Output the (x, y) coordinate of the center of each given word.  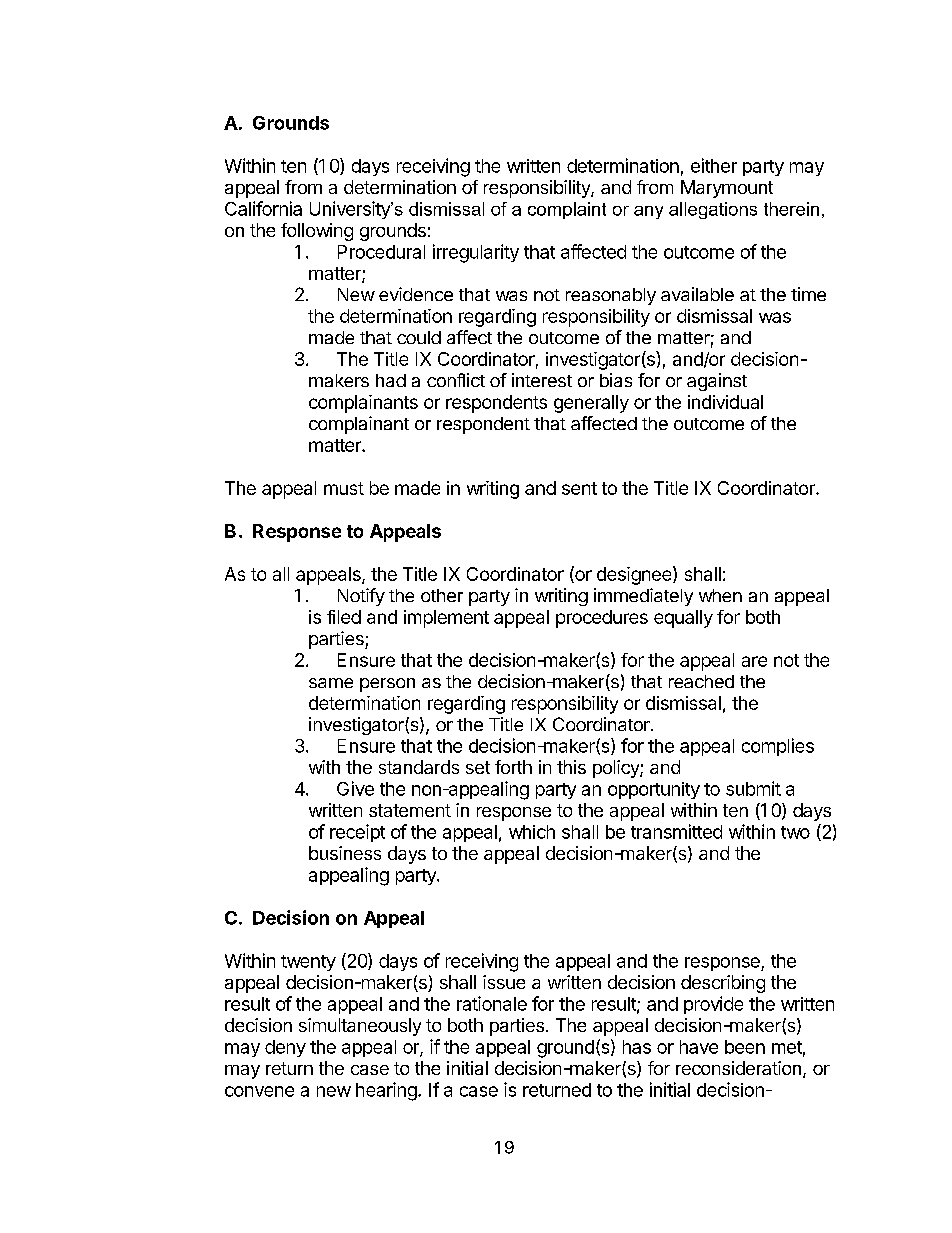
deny (285, 1048)
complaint (567, 210)
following (317, 232)
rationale (492, 1003)
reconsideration (738, 1068)
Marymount (727, 189)
